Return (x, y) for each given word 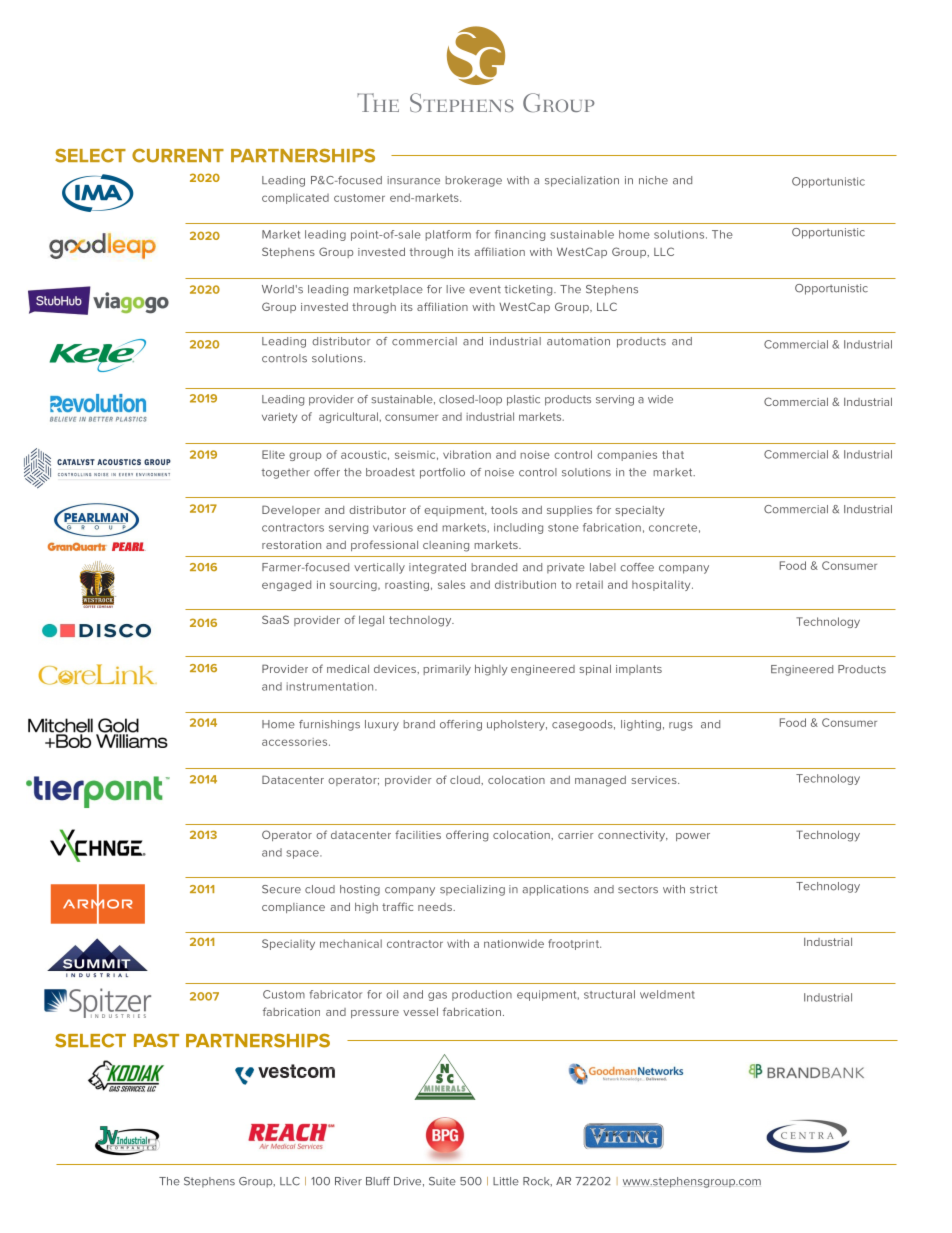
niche (653, 180)
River (348, 1181)
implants (639, 670)
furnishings (329, 725)
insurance (413, 180)
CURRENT (178, 155)
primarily (447, 670)
